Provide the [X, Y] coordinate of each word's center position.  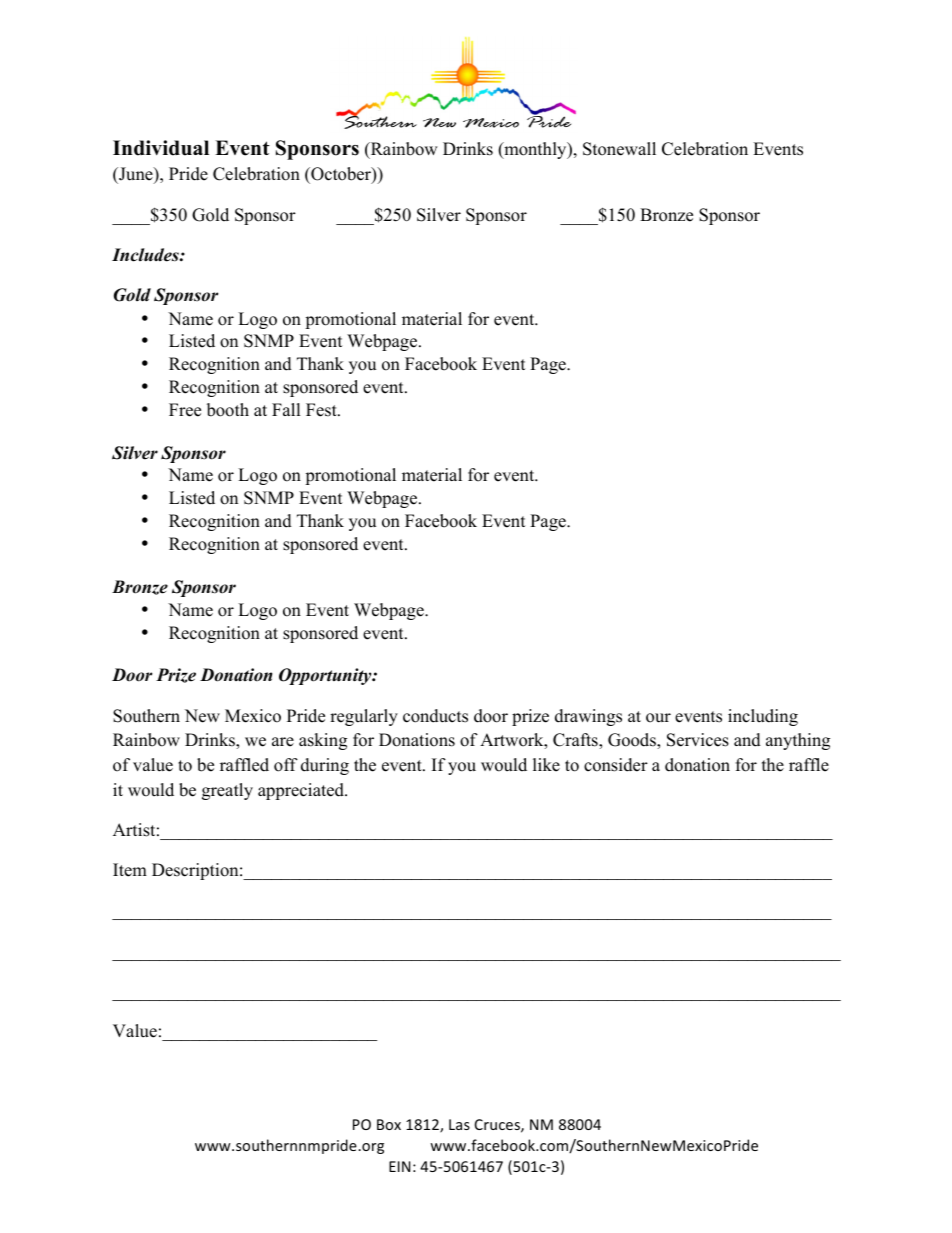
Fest [322, 410]
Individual [161, 148]
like [546, 765]
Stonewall [619, 149]
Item [130, 870]
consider [616, 765]
